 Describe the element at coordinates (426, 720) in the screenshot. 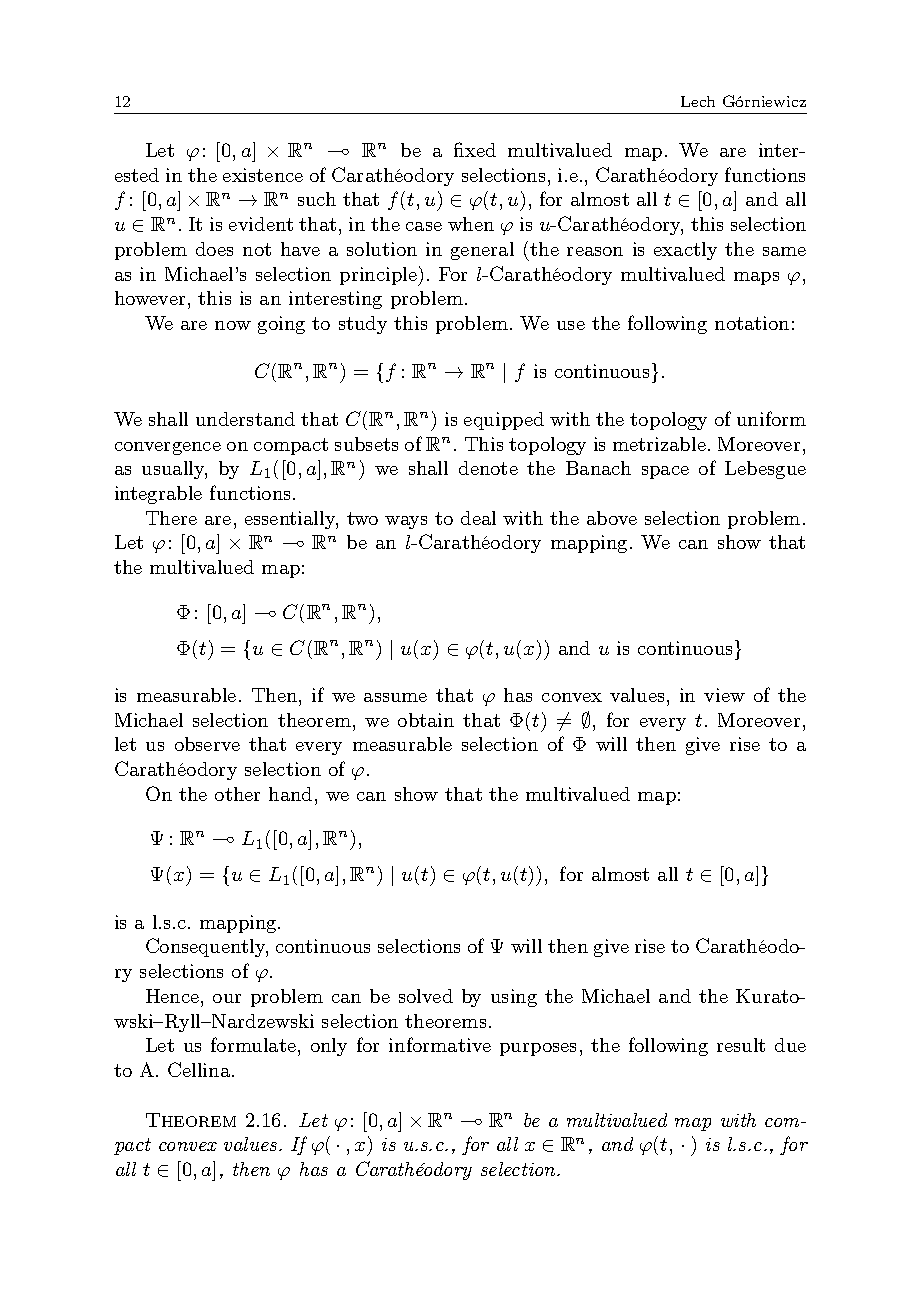

I see `obtain` at that location.
